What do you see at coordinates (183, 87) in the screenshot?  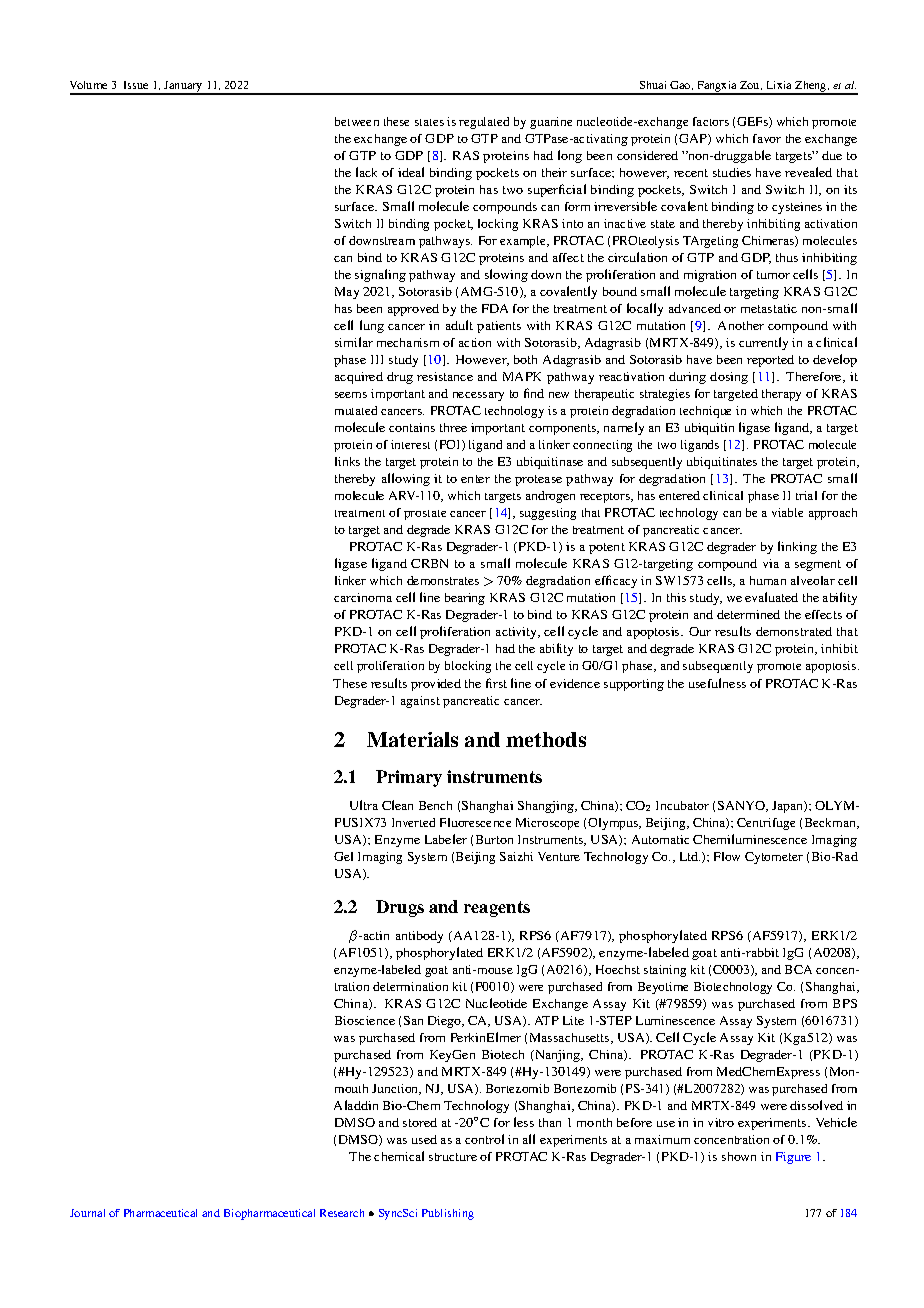 I see `January` at bounding box center [183, 87].
